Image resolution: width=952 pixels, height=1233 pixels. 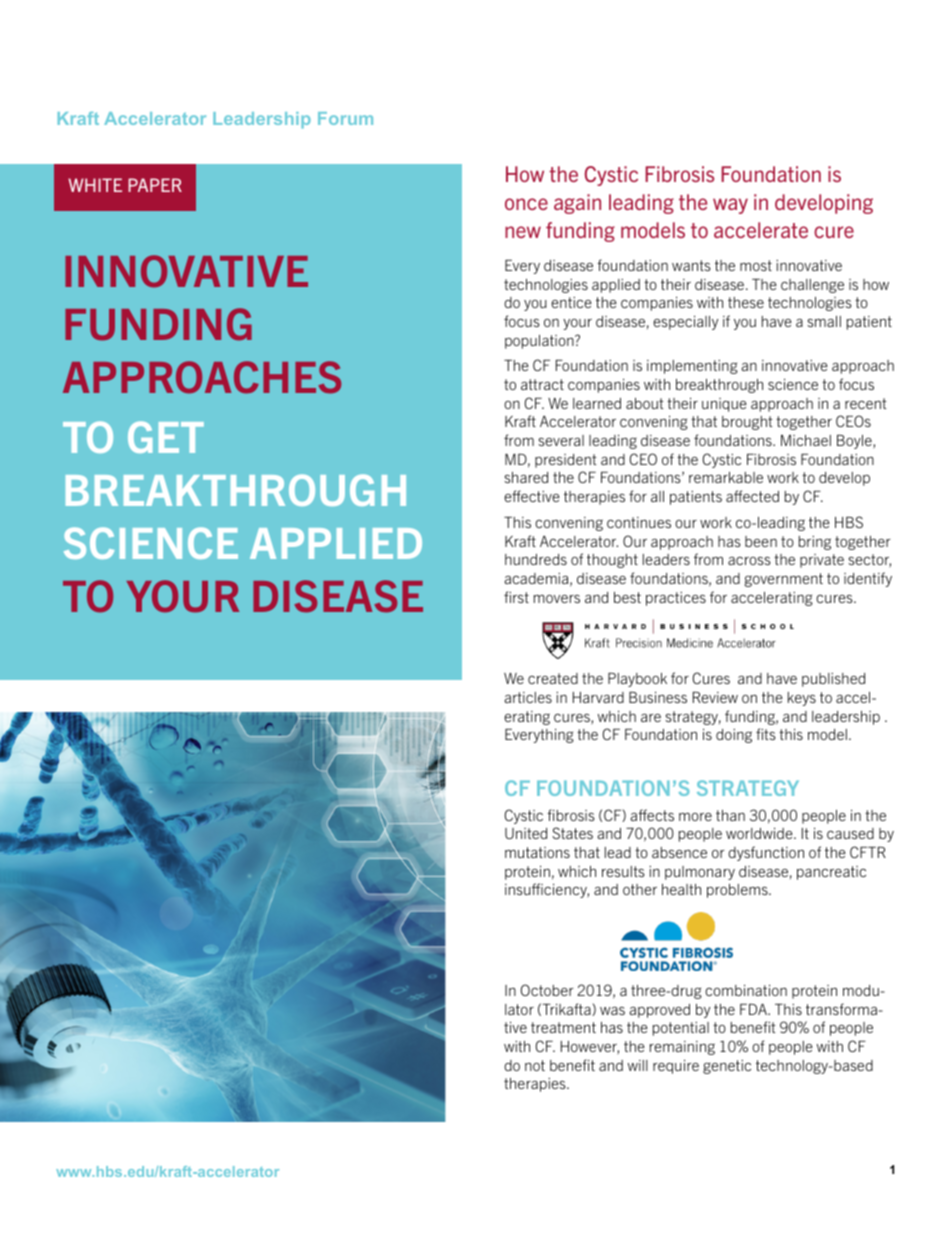 I want to click on October, so click(x=547, y=990).
